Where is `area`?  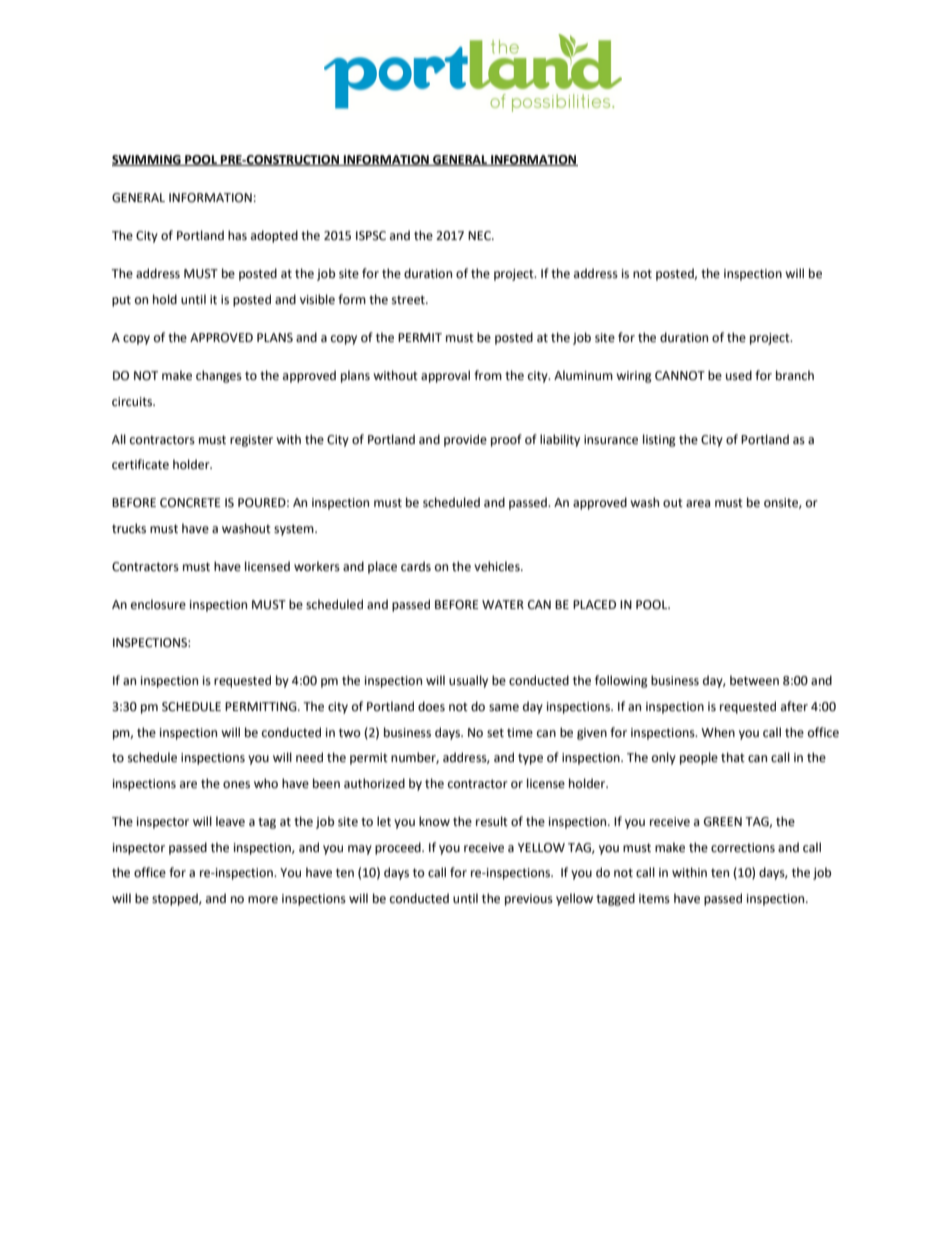 area is located at coordinates (698, 504).
